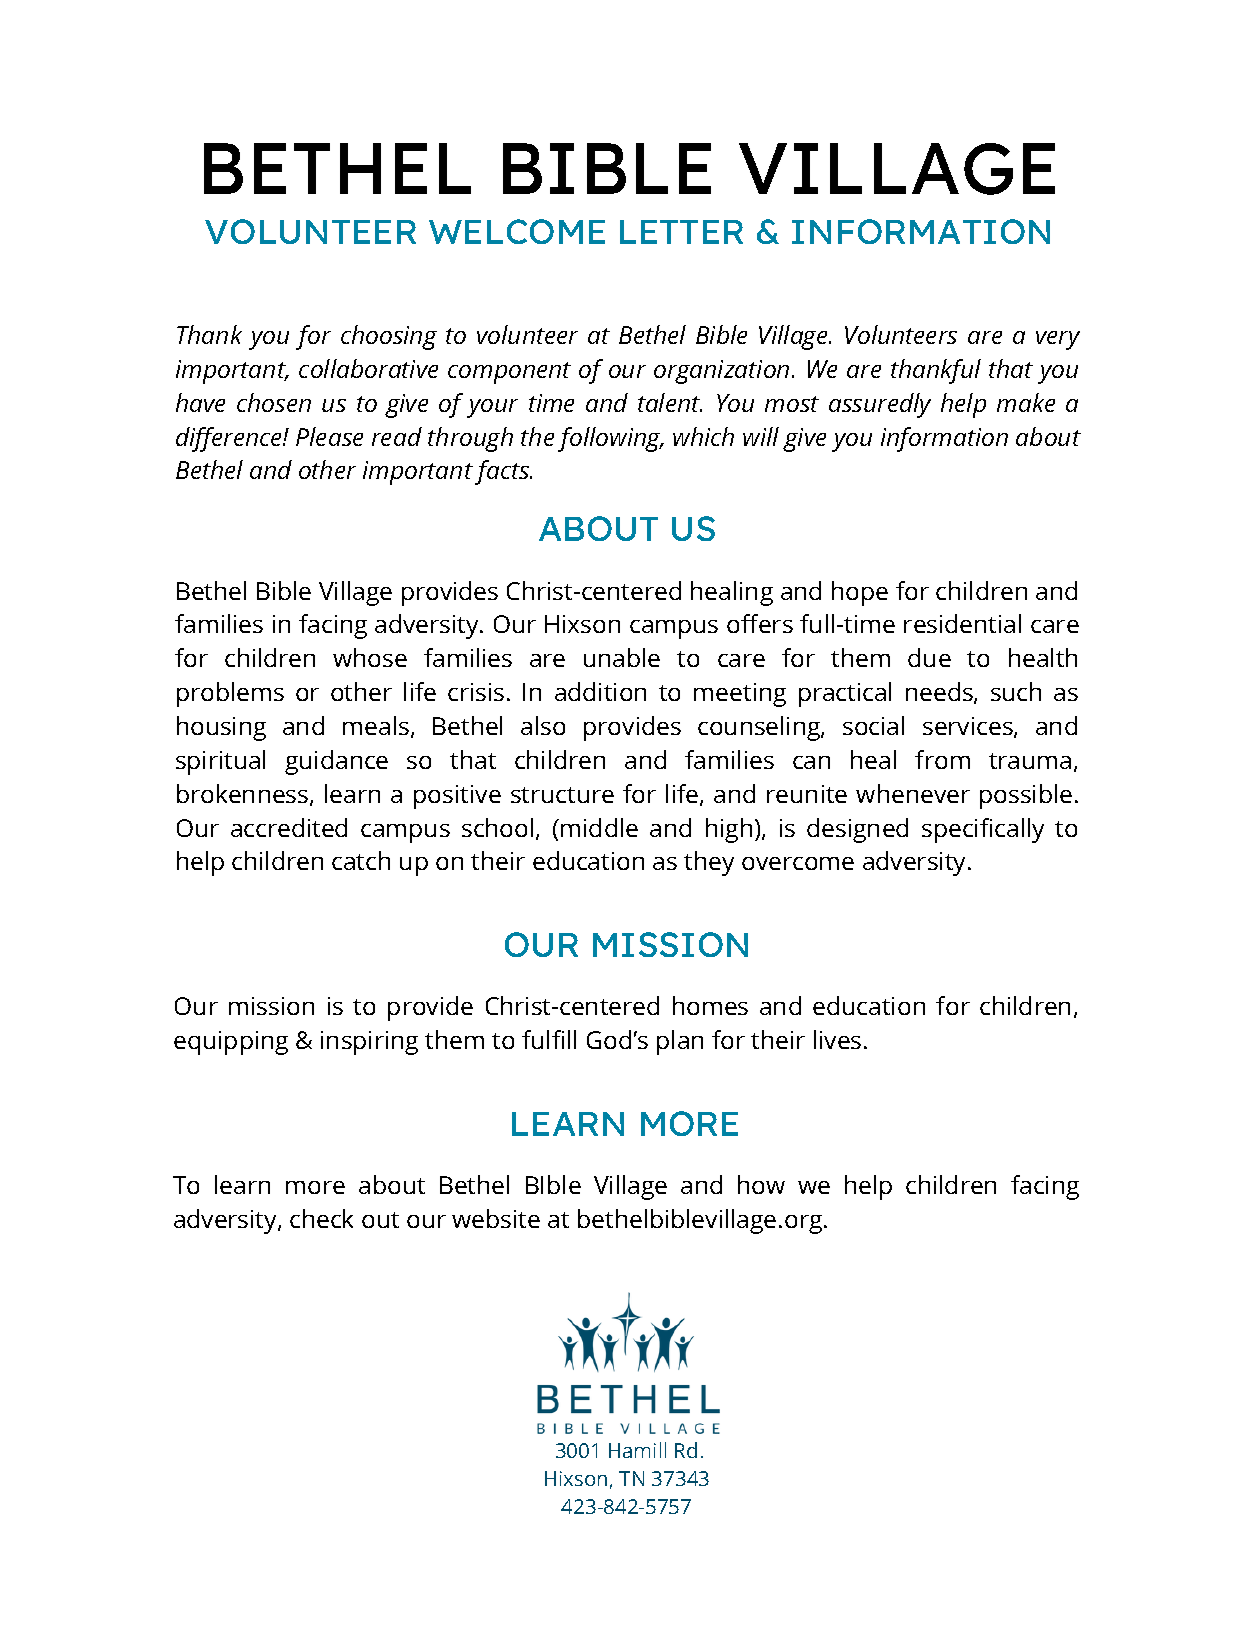 Image resolution: width=1256 pixels, height=1625 pixels. I want to click on very, so click(1058, 340).
